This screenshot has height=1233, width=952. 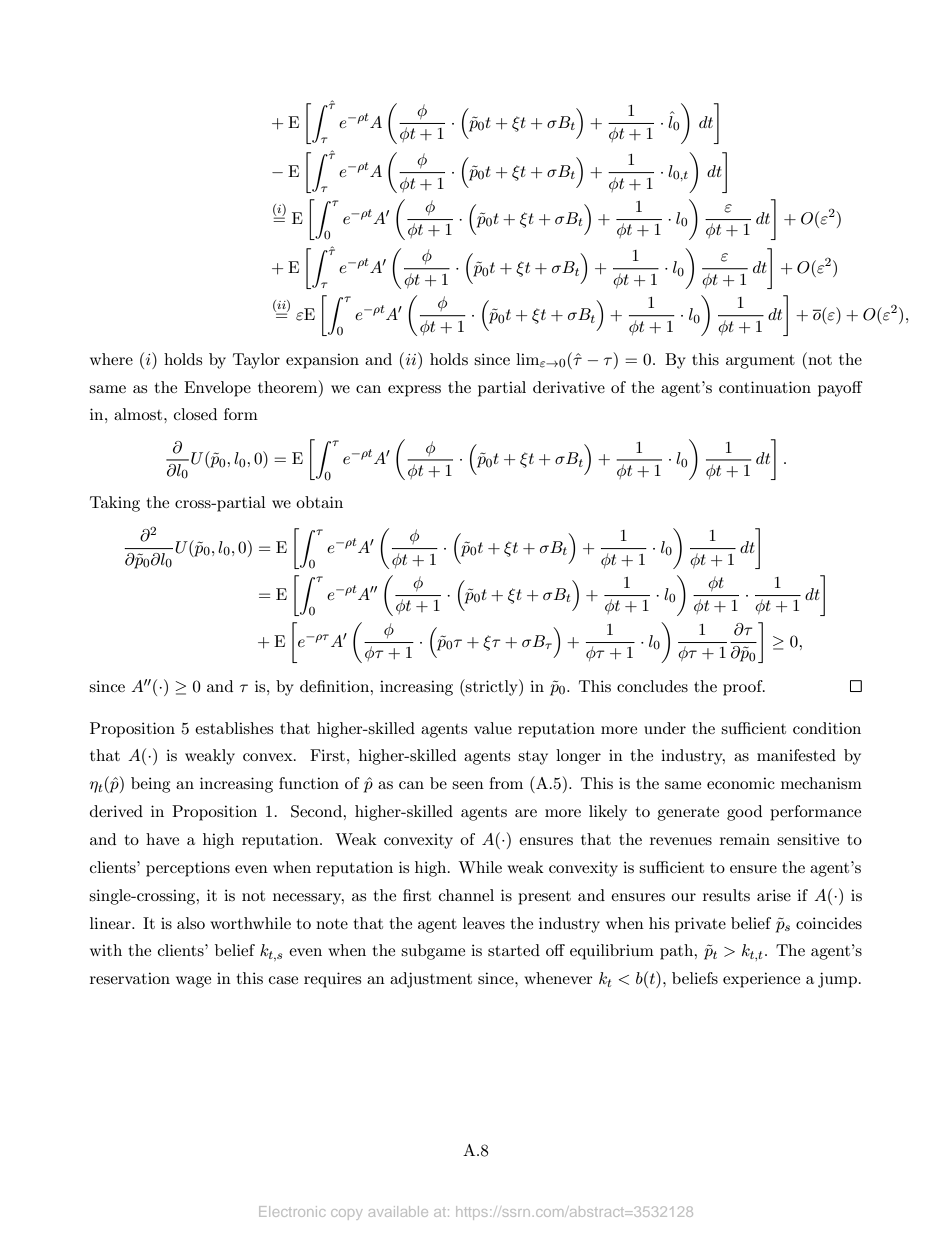 What do you see at coordinates (193, 982) in the screenshot?
I see `wage` at bounding box center [193, 982].
